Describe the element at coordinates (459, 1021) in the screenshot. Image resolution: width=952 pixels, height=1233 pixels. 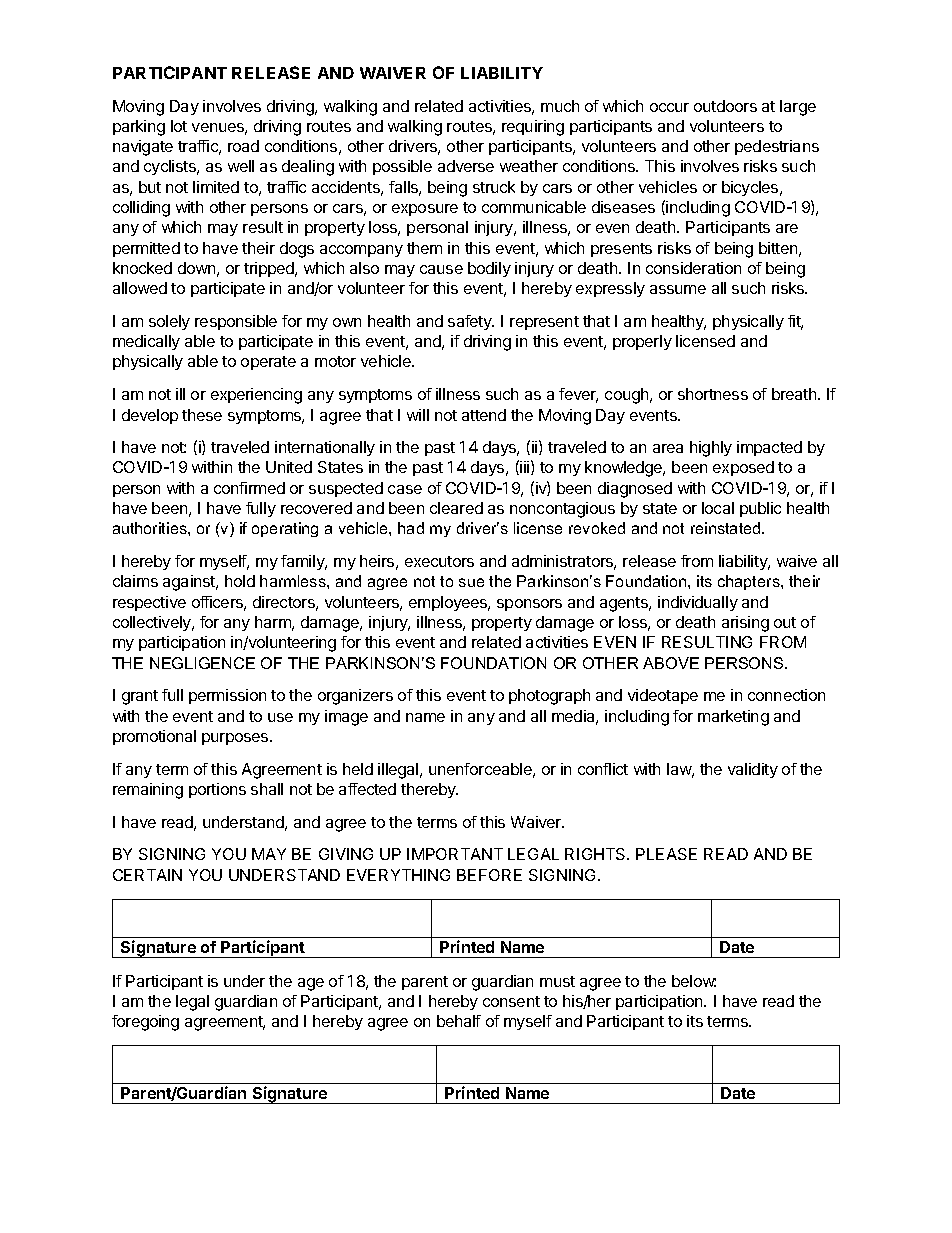
I see `behalf` at that location.
